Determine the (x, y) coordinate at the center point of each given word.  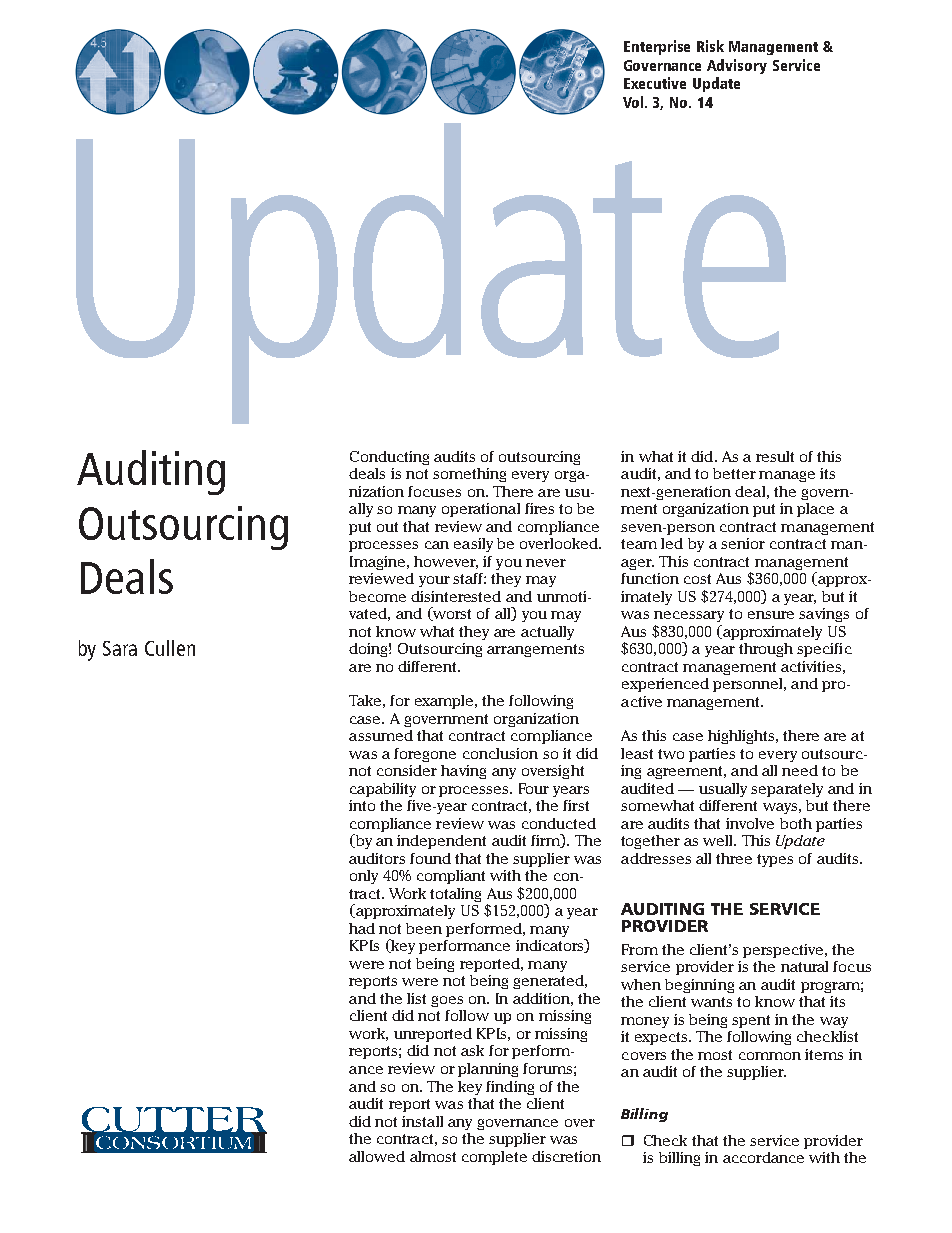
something (469, 475)
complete (494, 1158)
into (362, 805)
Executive (655, 83)
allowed (377, 1156)
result (775, 456)
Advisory (737, 66)
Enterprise (657, 47)
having (463, 772)
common (770, 1056)
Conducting (389, 458)
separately (787, 790)
